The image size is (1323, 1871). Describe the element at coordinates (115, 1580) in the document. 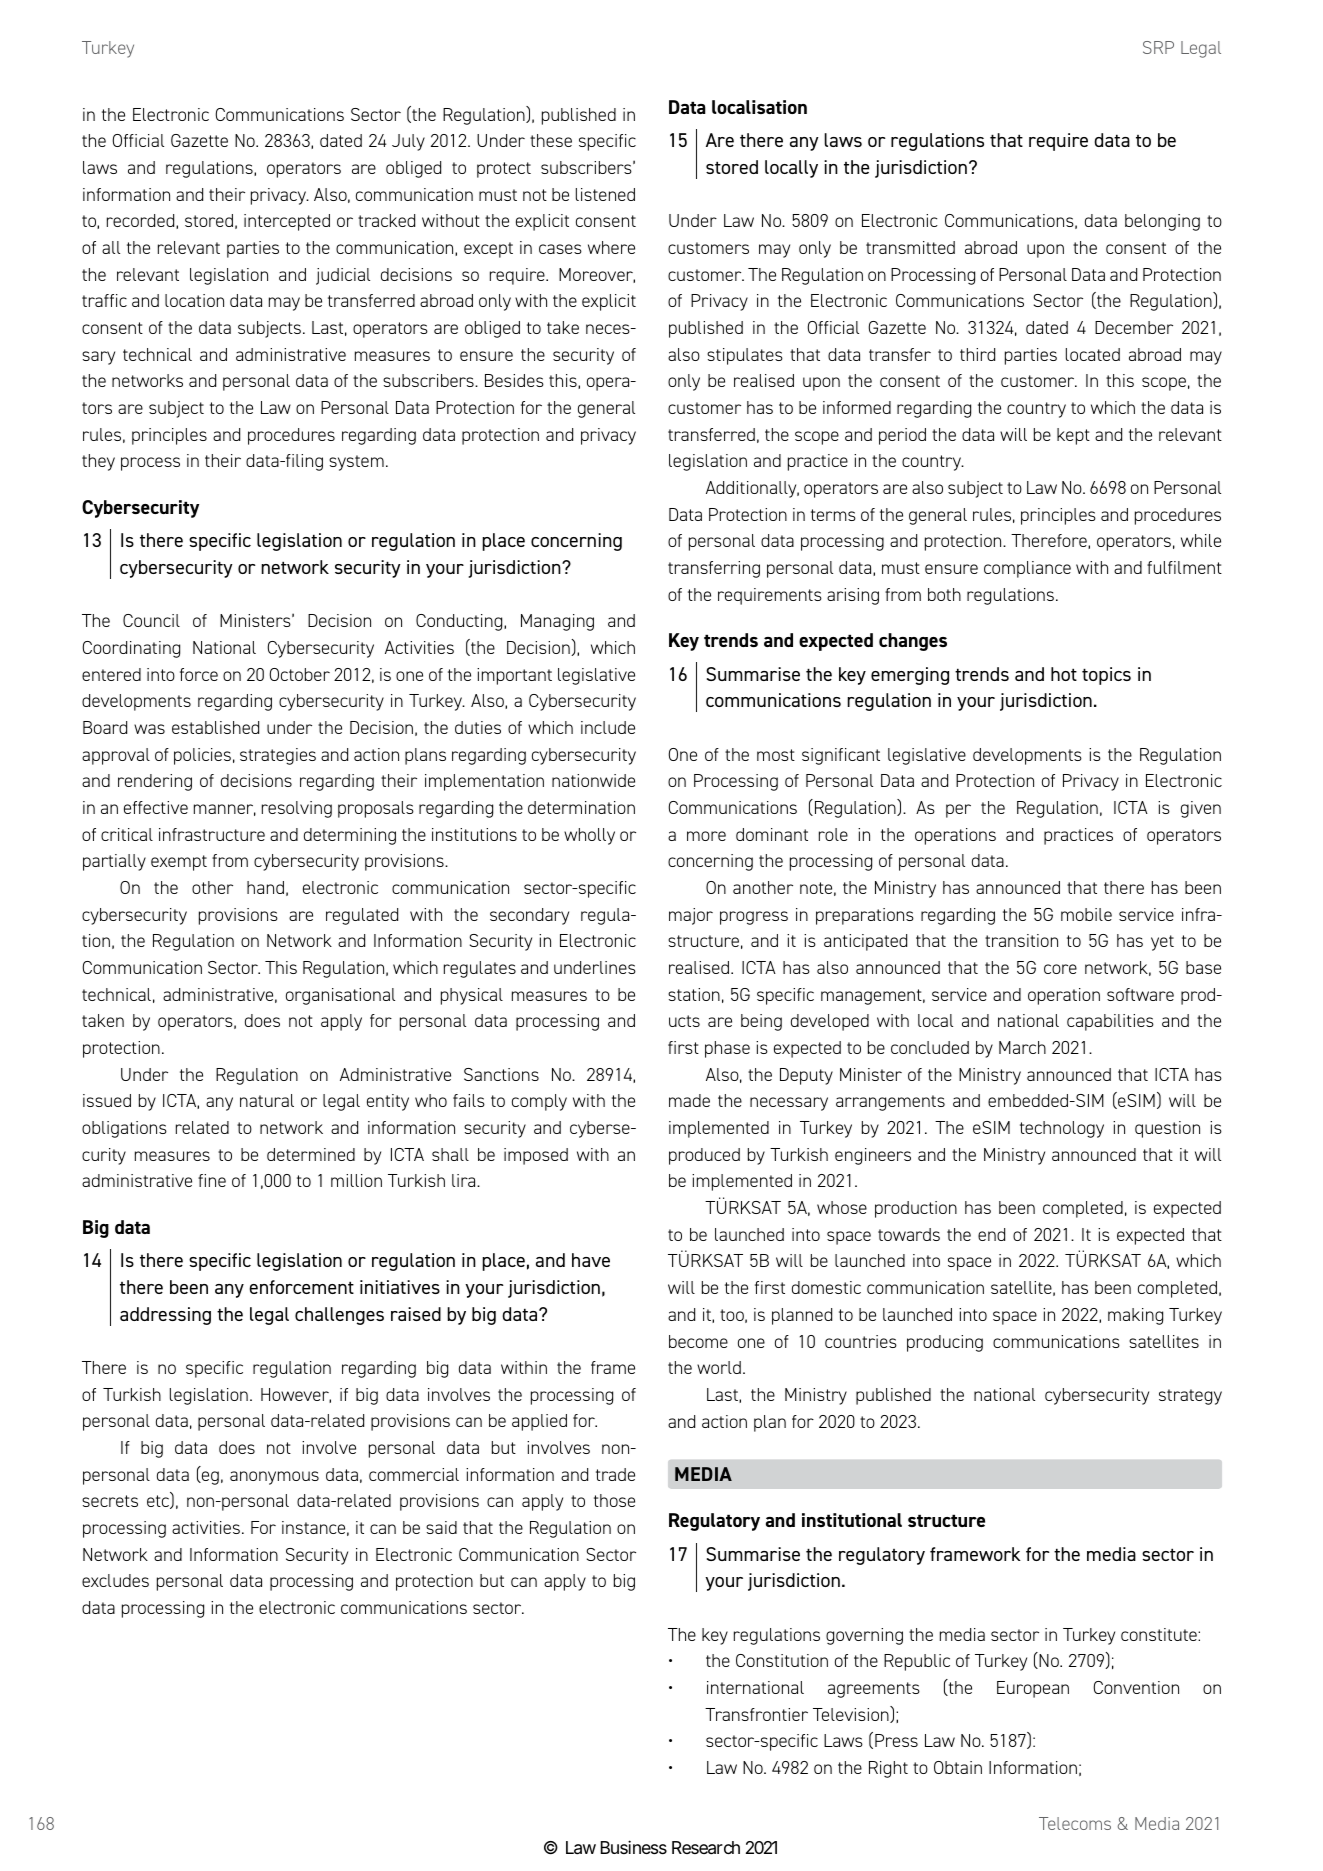

I see `excludes` at that location.
